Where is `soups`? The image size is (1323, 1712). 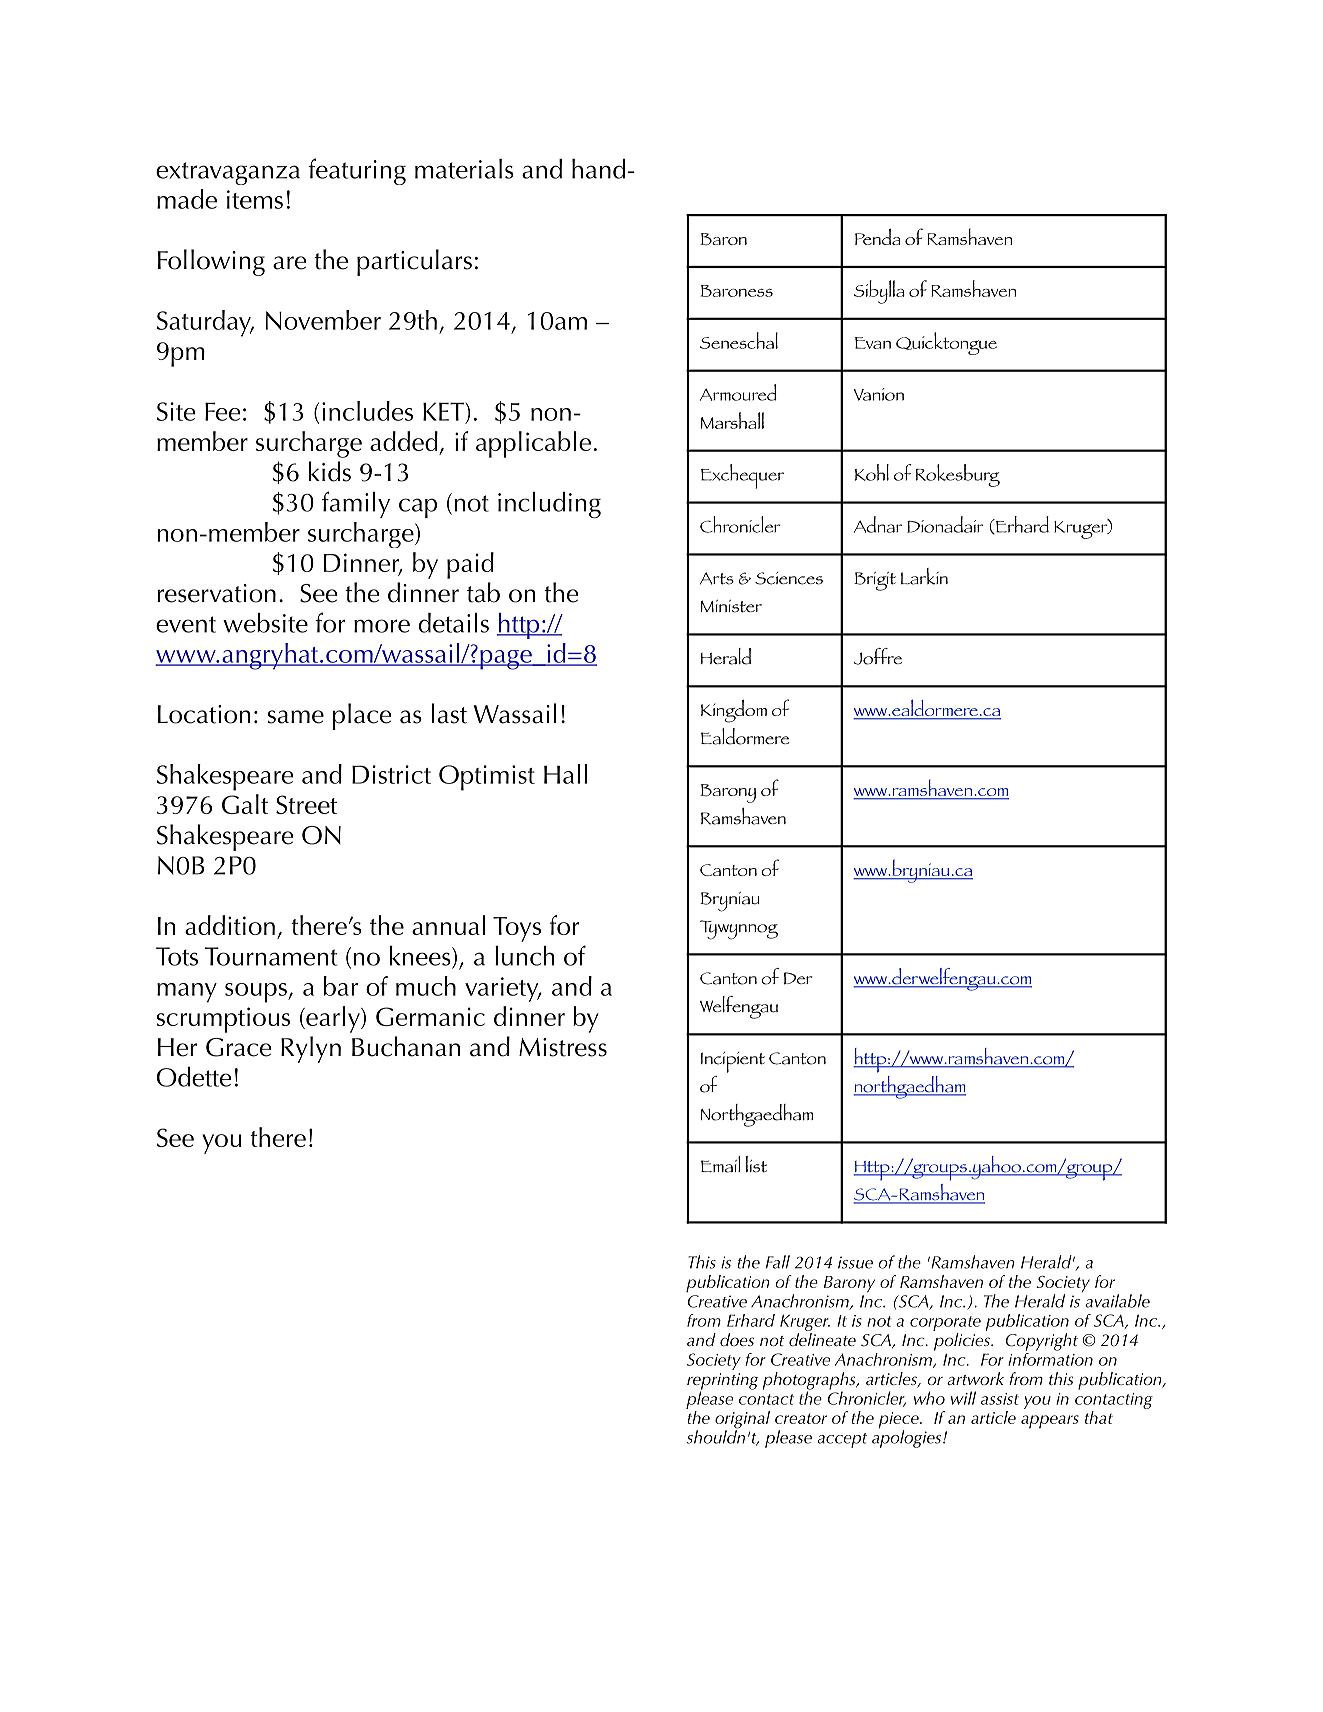
soups is located at coordinates (257, 993).
